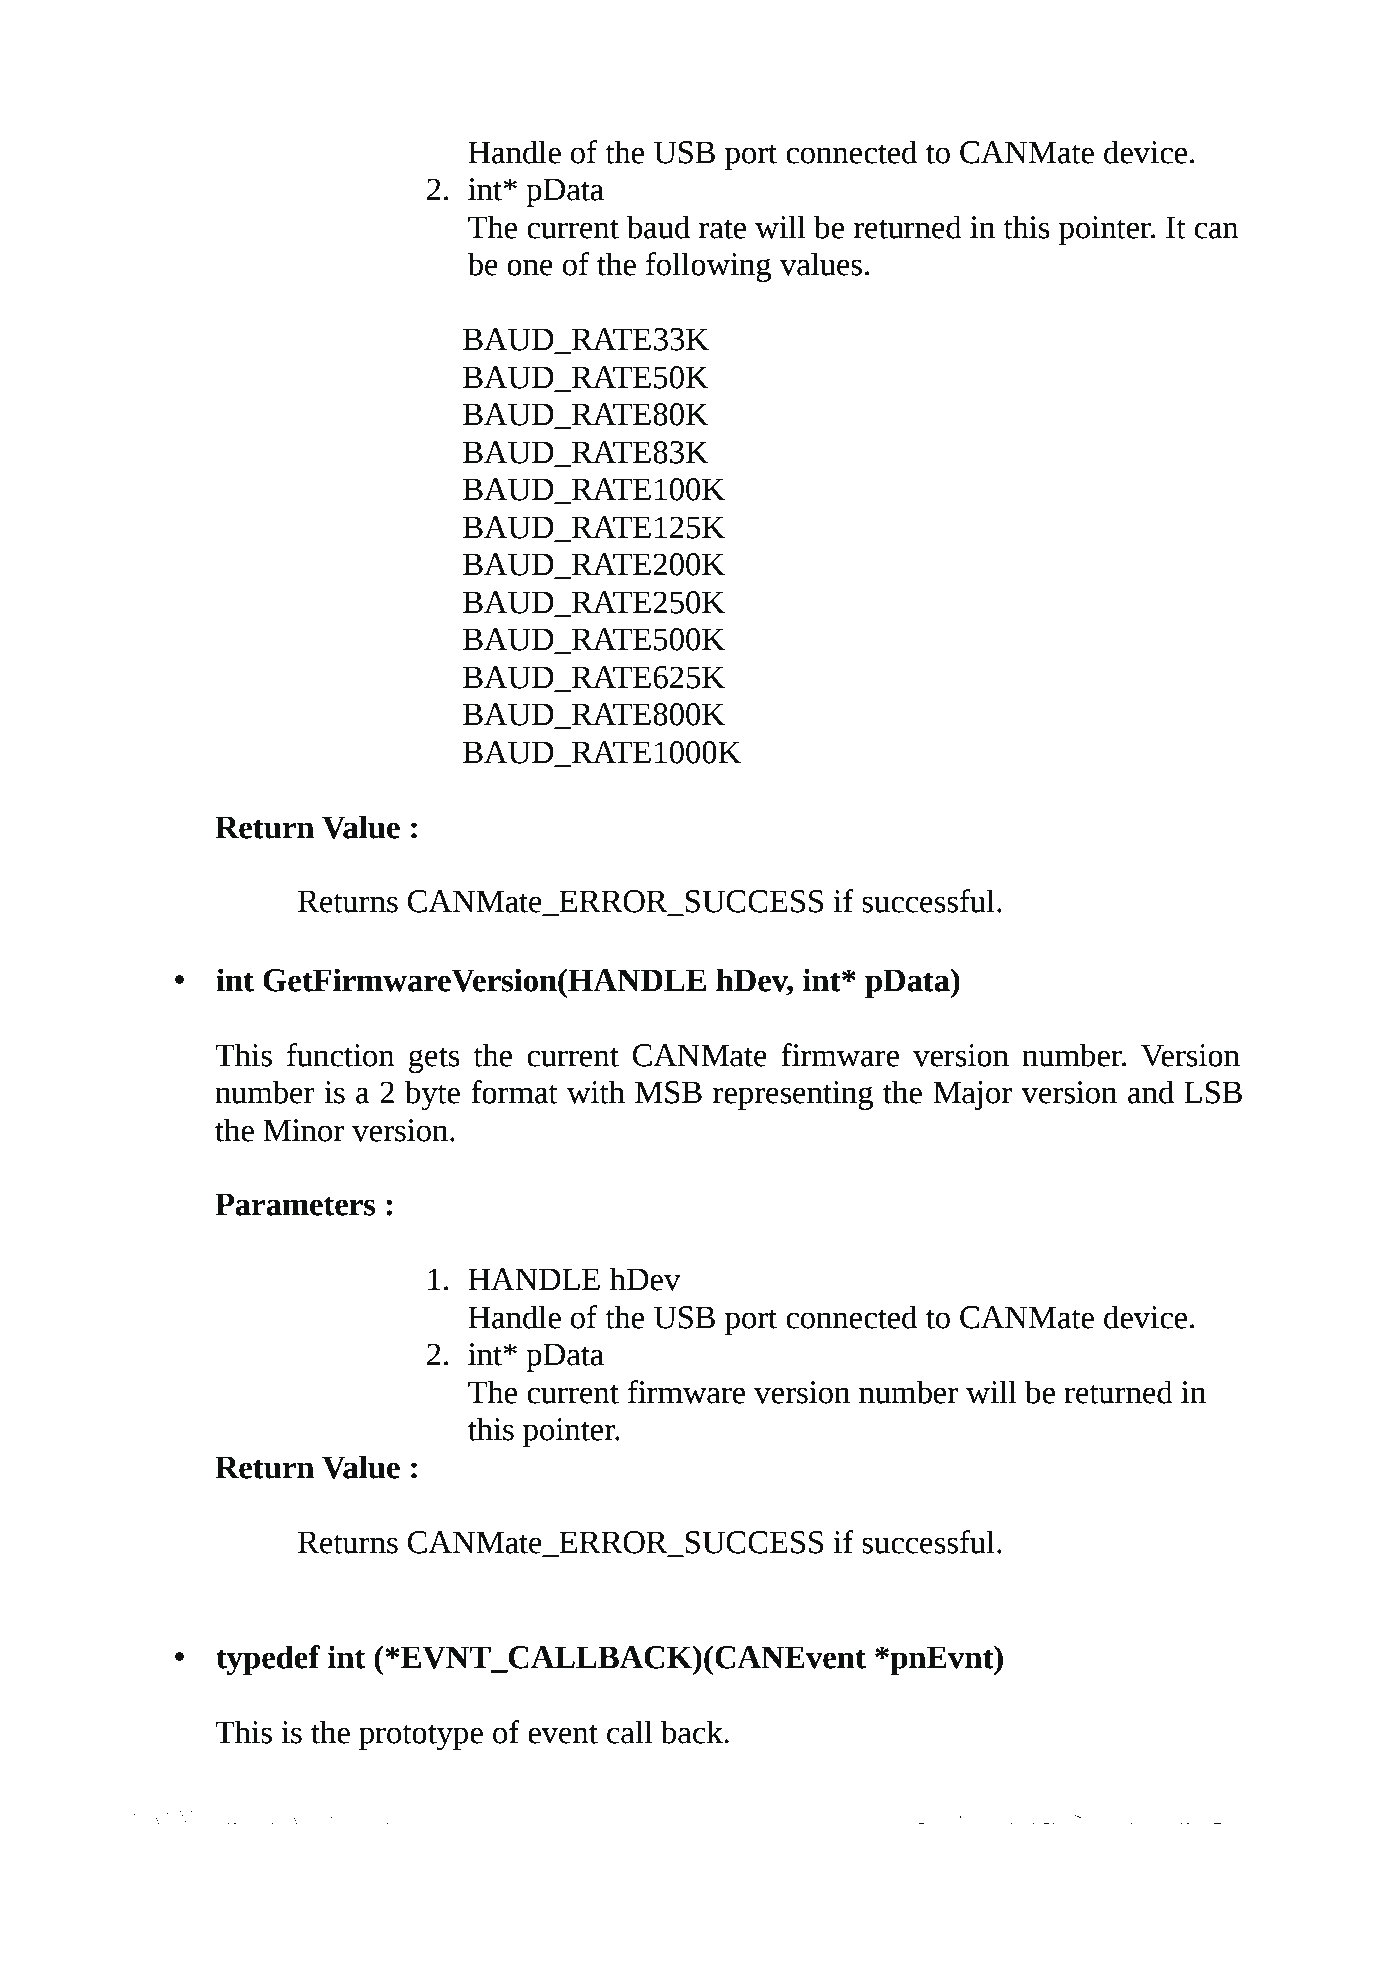 The image size is (1386, 1961). Describe the element at coordinates (1213, 1092) in the screenshot. I see `LSB` at that location.
